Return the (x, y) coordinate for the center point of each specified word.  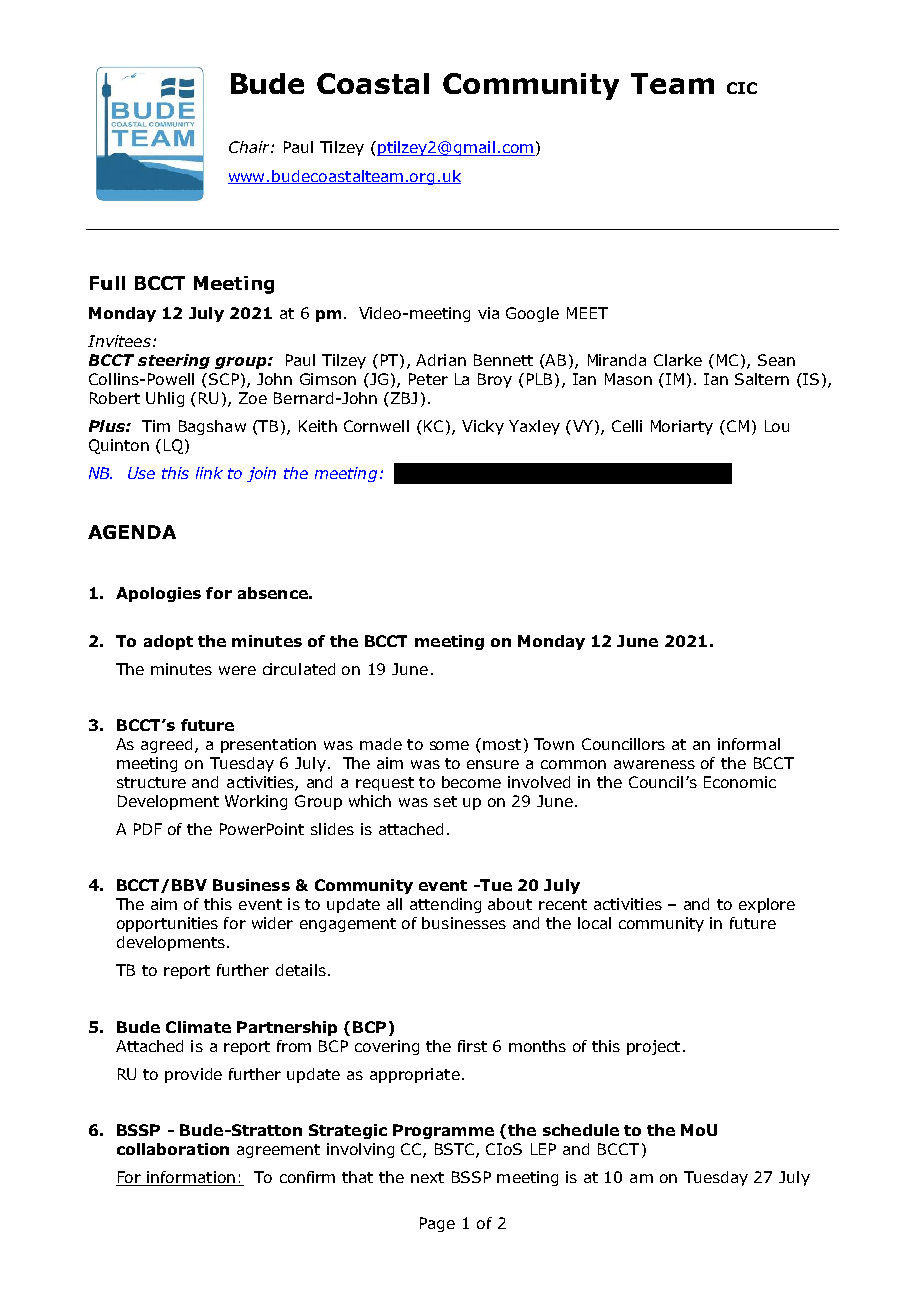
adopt (168, 642)
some (449, 745)
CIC (742, 88)
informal (749, 744)
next (427, 1177)
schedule (581, 1130)
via (488, 313)
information (191, 1178)
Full (107, 283)
